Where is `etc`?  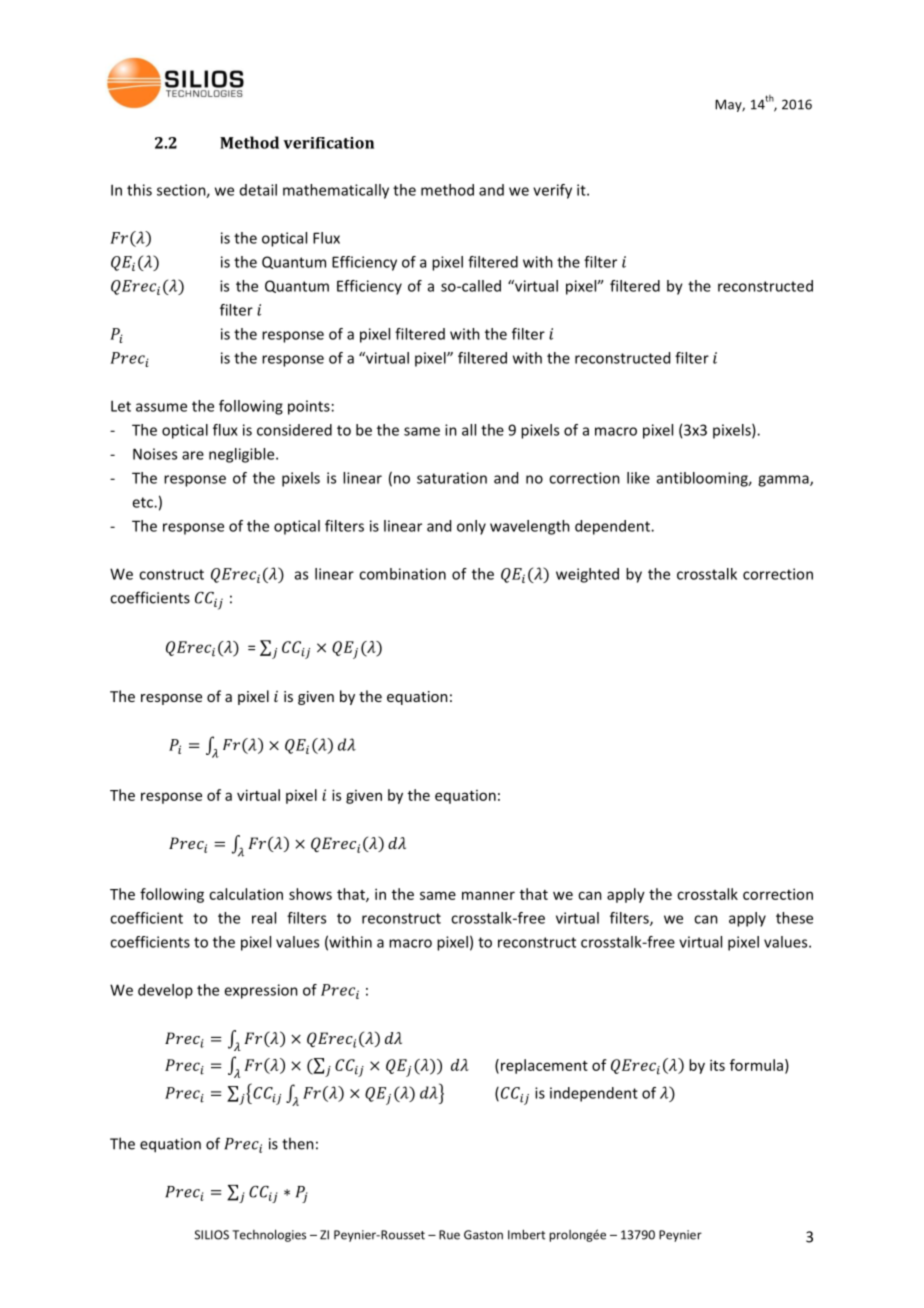 etc is located at coordinates (143, 502).
